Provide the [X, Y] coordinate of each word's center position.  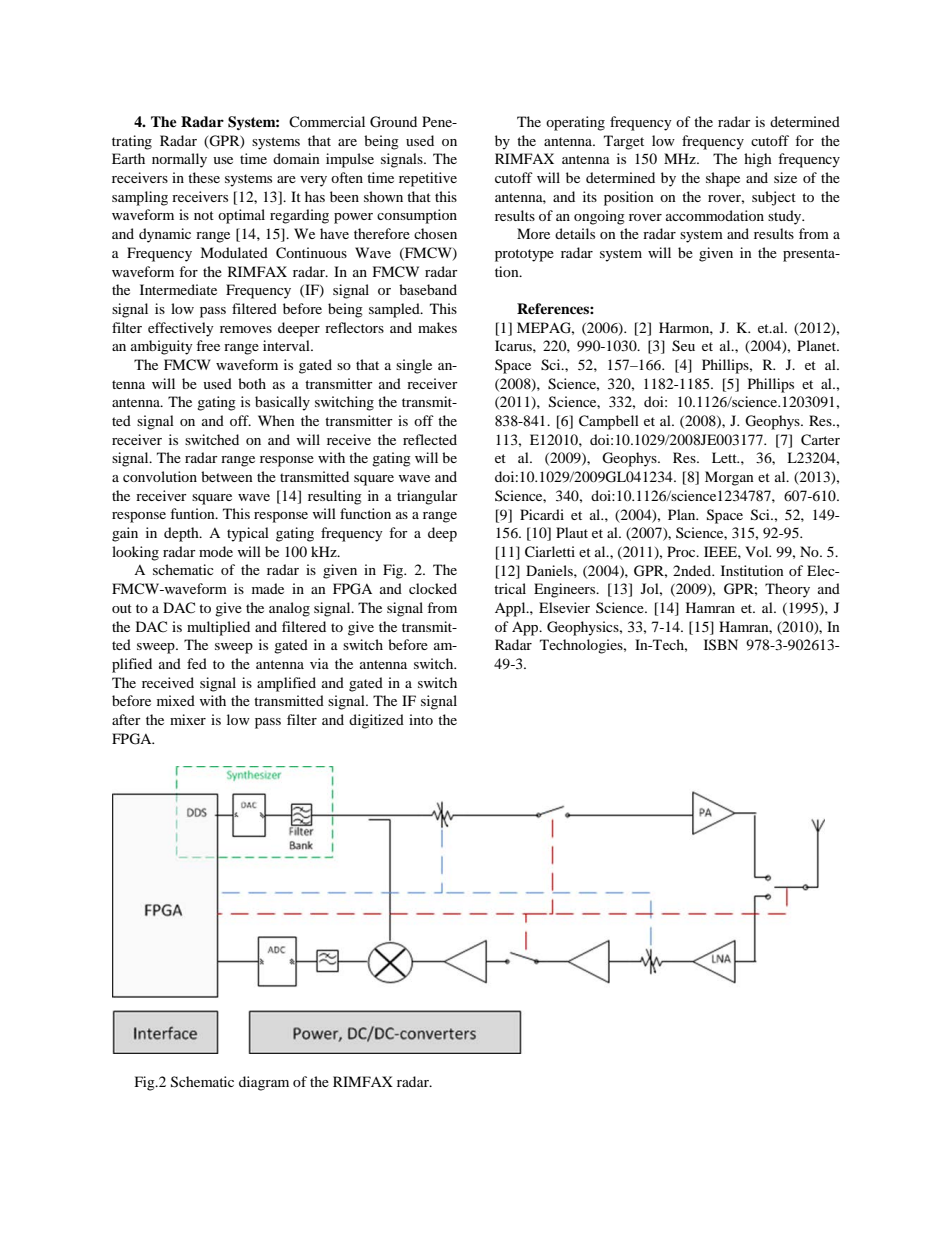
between [227, 476]
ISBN [721, 645]
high [758, 160]
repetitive [428, 179]
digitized [376, 721]
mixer [188, 719]
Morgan [729, 478]
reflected [430, 439]
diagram [264, 1083]
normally [179, 160]
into [421, 719]
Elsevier [564, 607]
